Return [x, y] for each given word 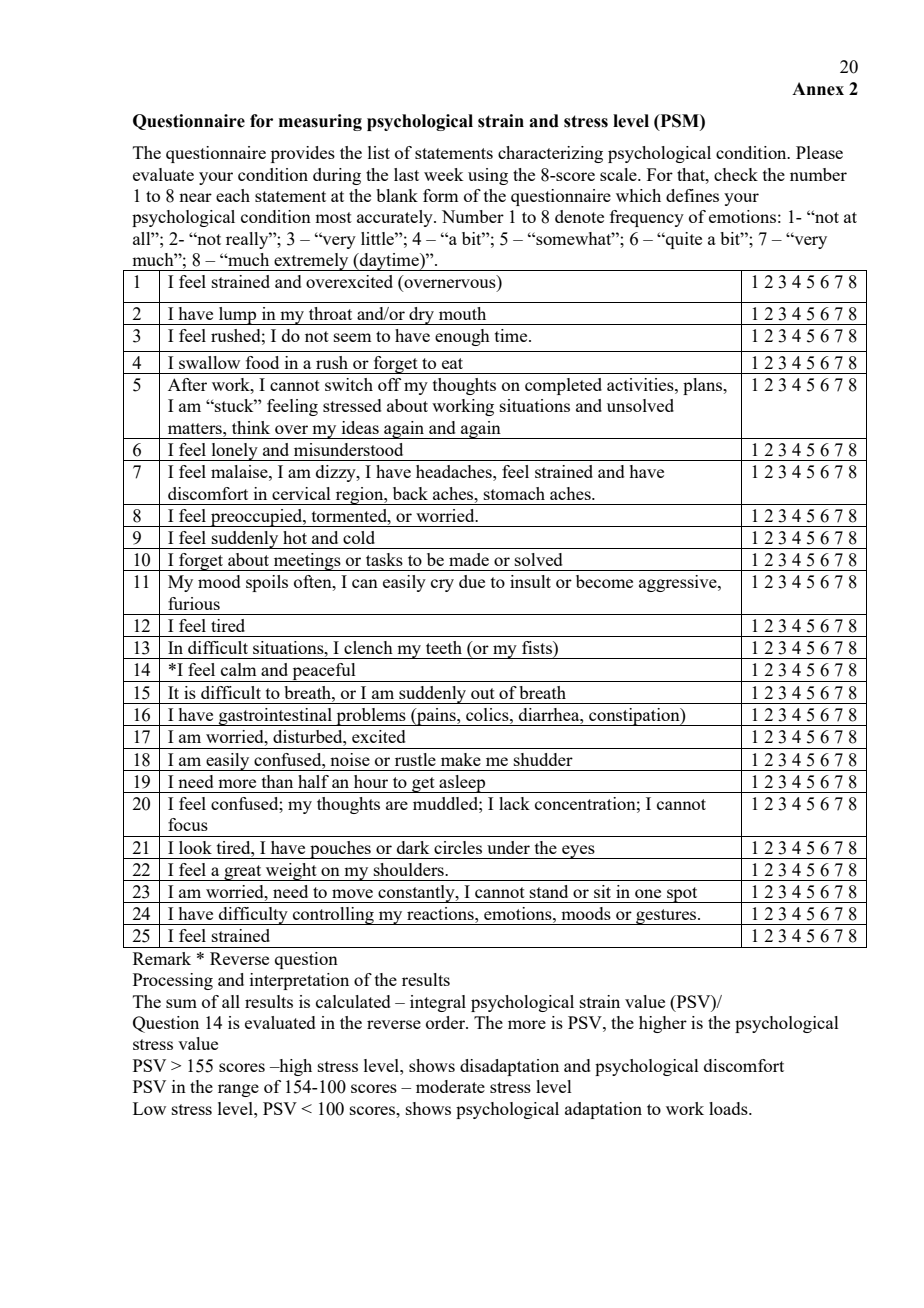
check [736, 174]
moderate [450, 1086]
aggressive [679, 583]
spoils [267, 583]
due [472, 581]
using [488, 176]
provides [303, 154]
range [238, 1090]
